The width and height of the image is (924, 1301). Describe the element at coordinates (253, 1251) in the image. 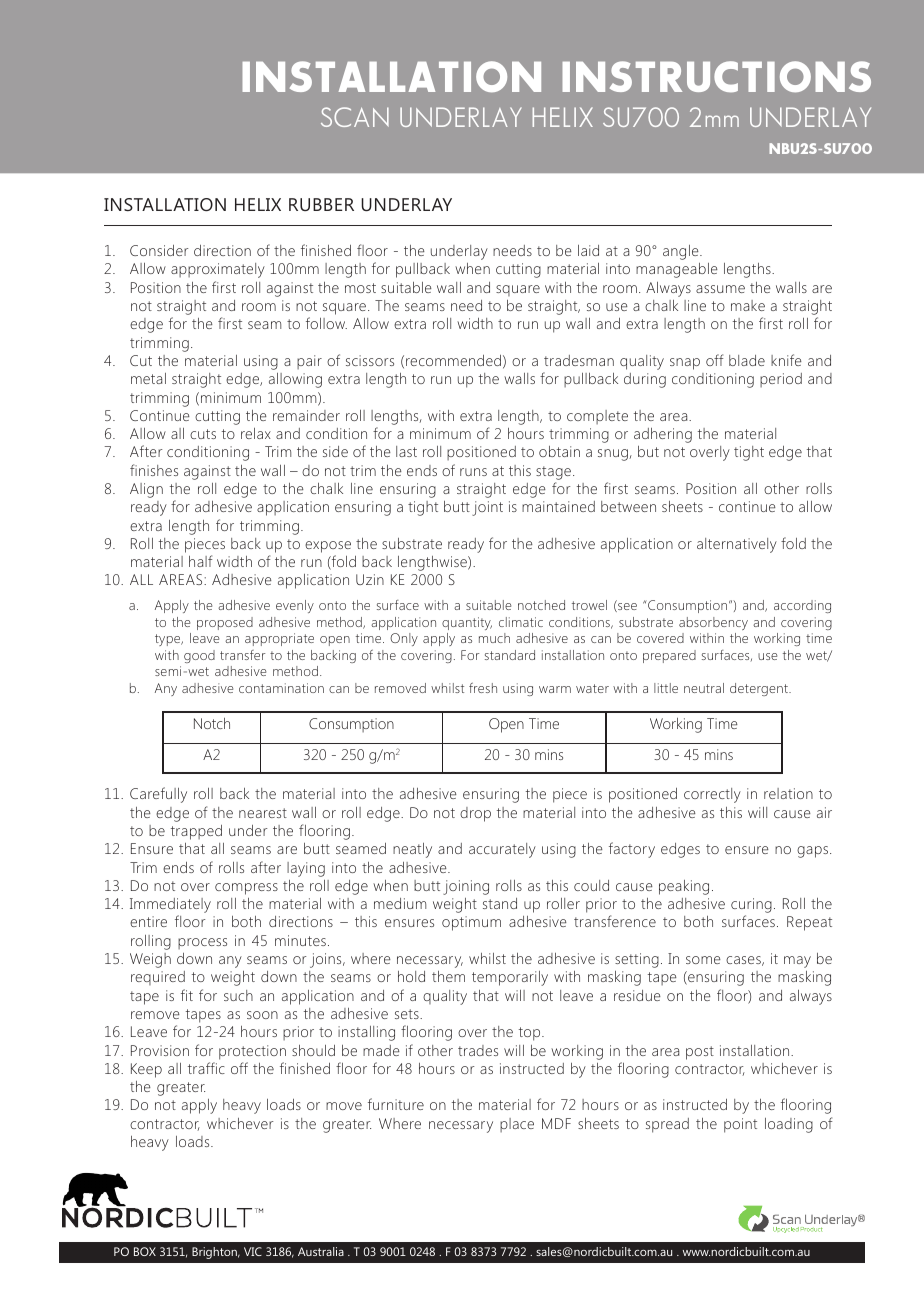

I see `VIC` at that location.
